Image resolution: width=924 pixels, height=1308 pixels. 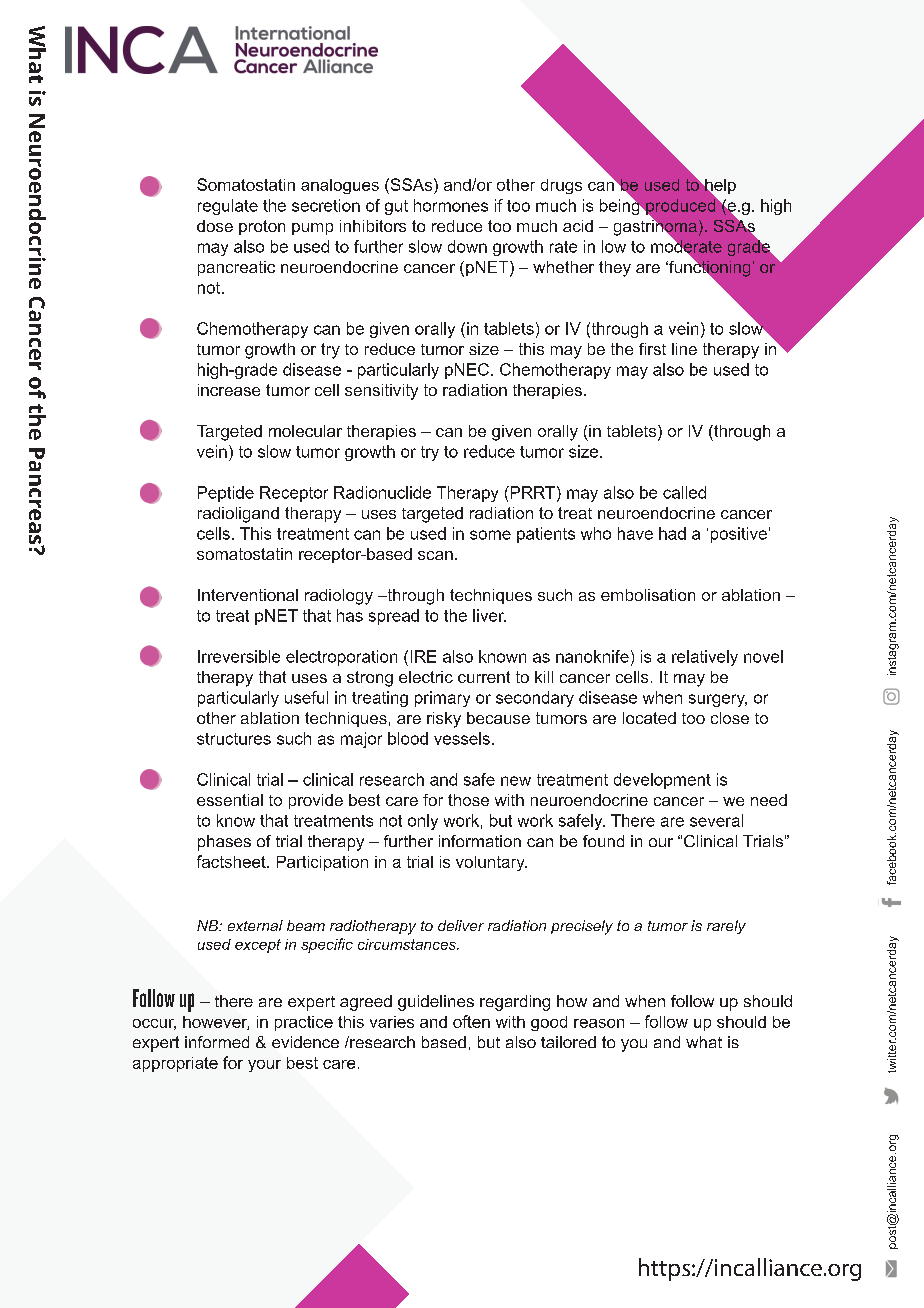 What do you see at coordinates (471, 1021) in the screenshot?
I see `often` at bounding box center [471, 1021].
